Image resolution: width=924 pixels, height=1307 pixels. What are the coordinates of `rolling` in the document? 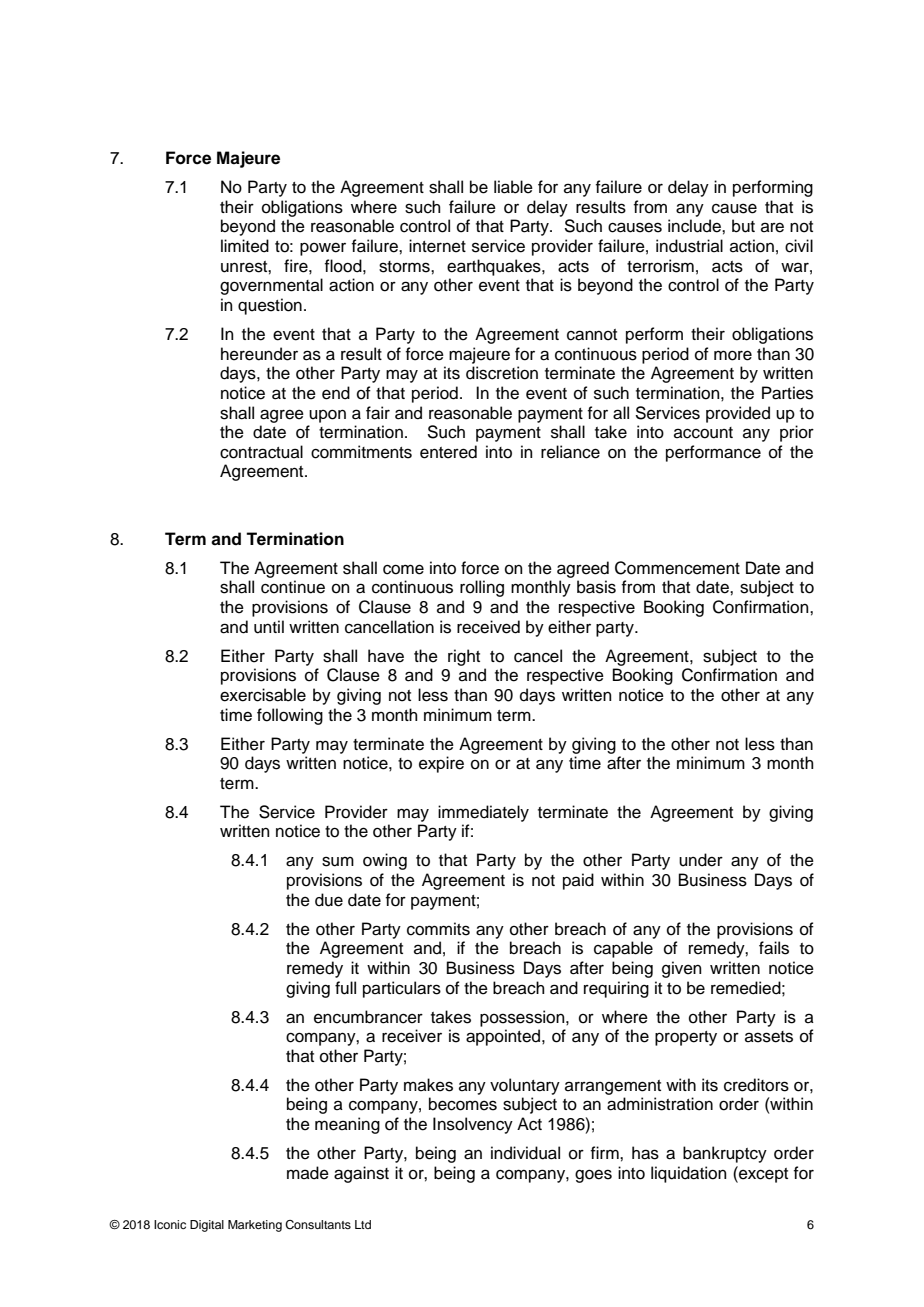 It's located at (482, 588).
